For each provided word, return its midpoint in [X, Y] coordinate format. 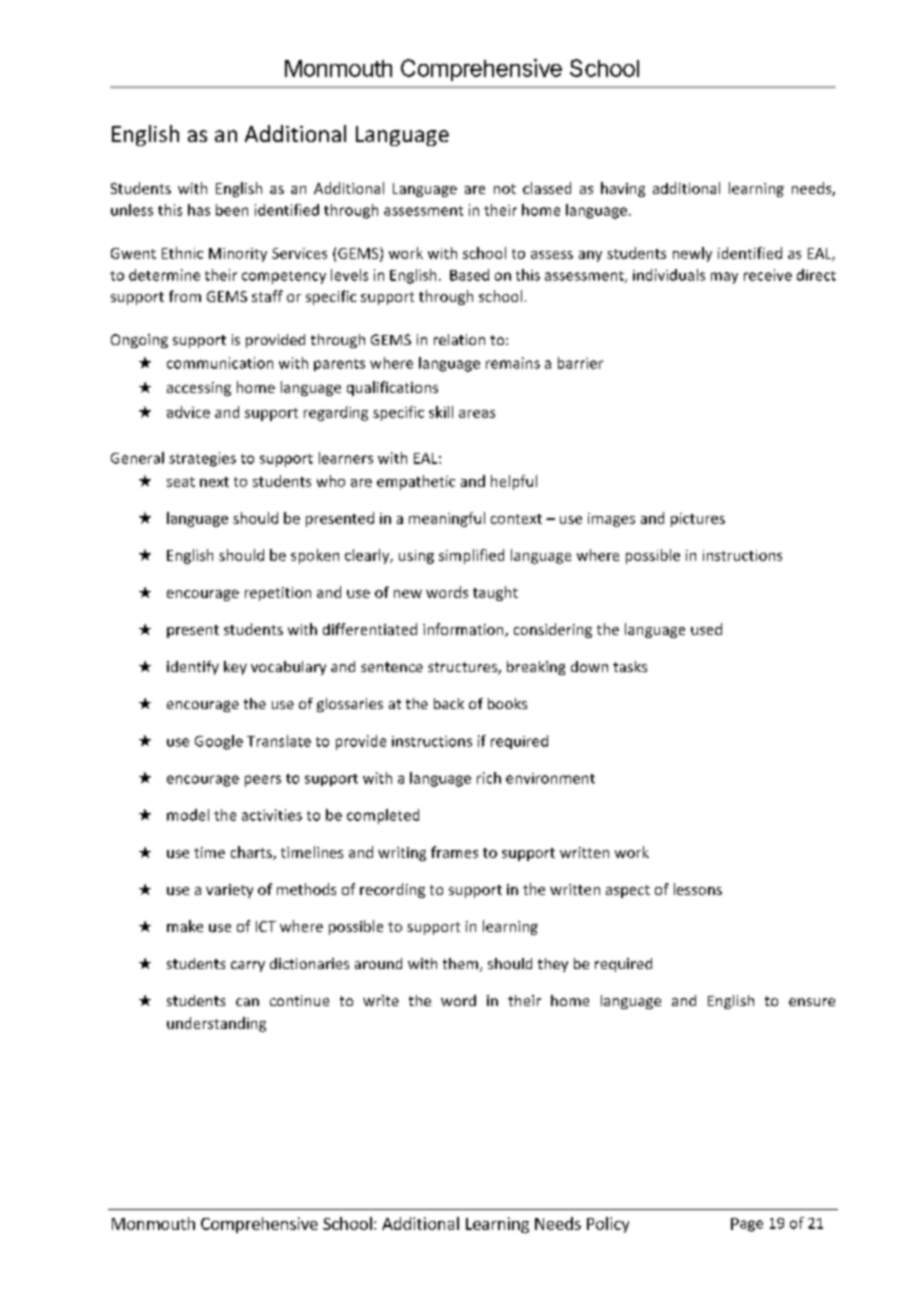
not [505, 189]
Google [219, 742]
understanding [216, 1024]
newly [692, 254]
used [706, 629]
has [199, 210]
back [449, 703]
